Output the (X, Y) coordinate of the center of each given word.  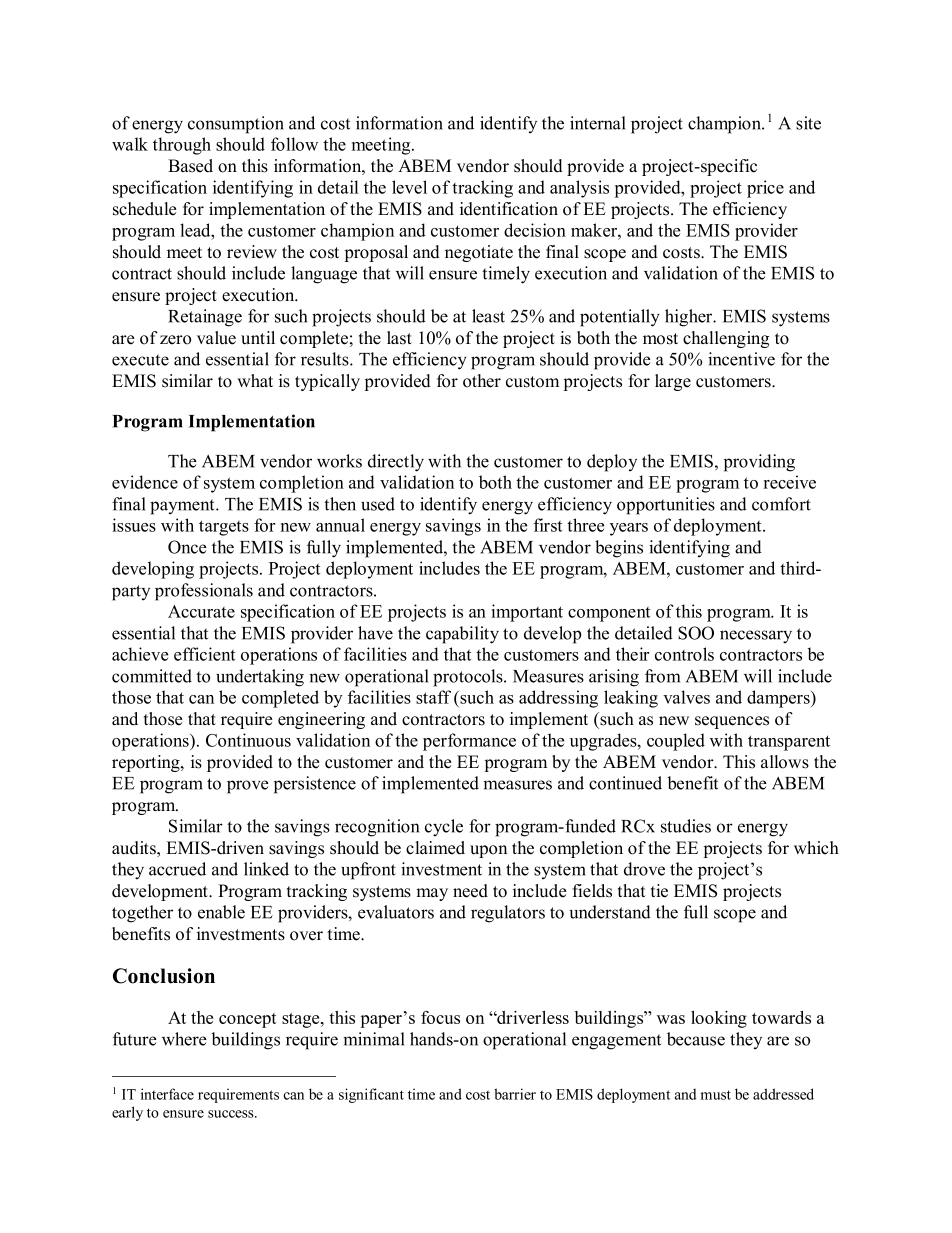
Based (190, 166)
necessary (756, 637)
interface (167, 1094)
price (765, 189)
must (716, 1095)
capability (462, 635)
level (409, 187)
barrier (515, 1094)
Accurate (201, 611)
